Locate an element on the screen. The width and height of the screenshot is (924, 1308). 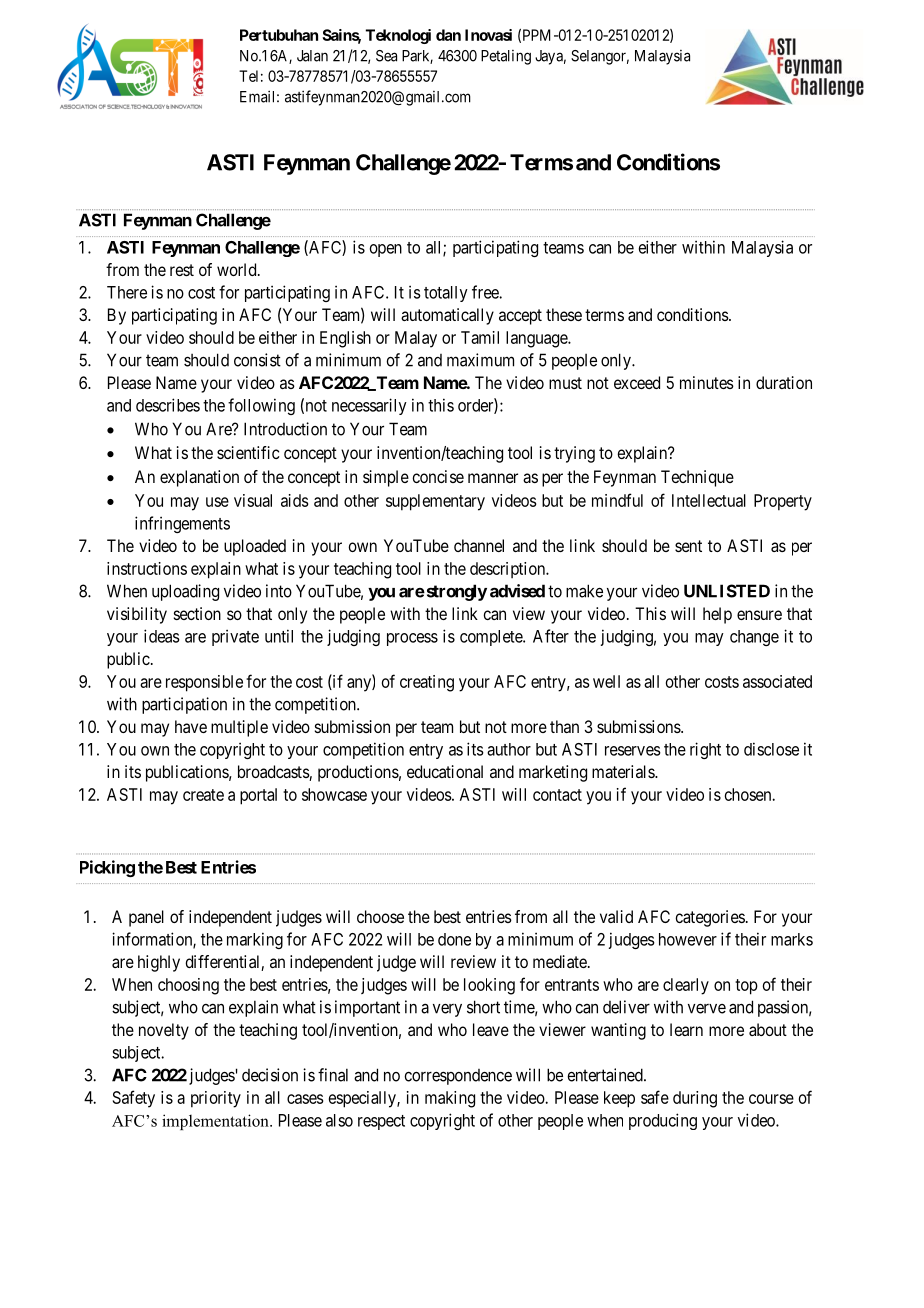
Petaling is located at coordinates (506, 57).
